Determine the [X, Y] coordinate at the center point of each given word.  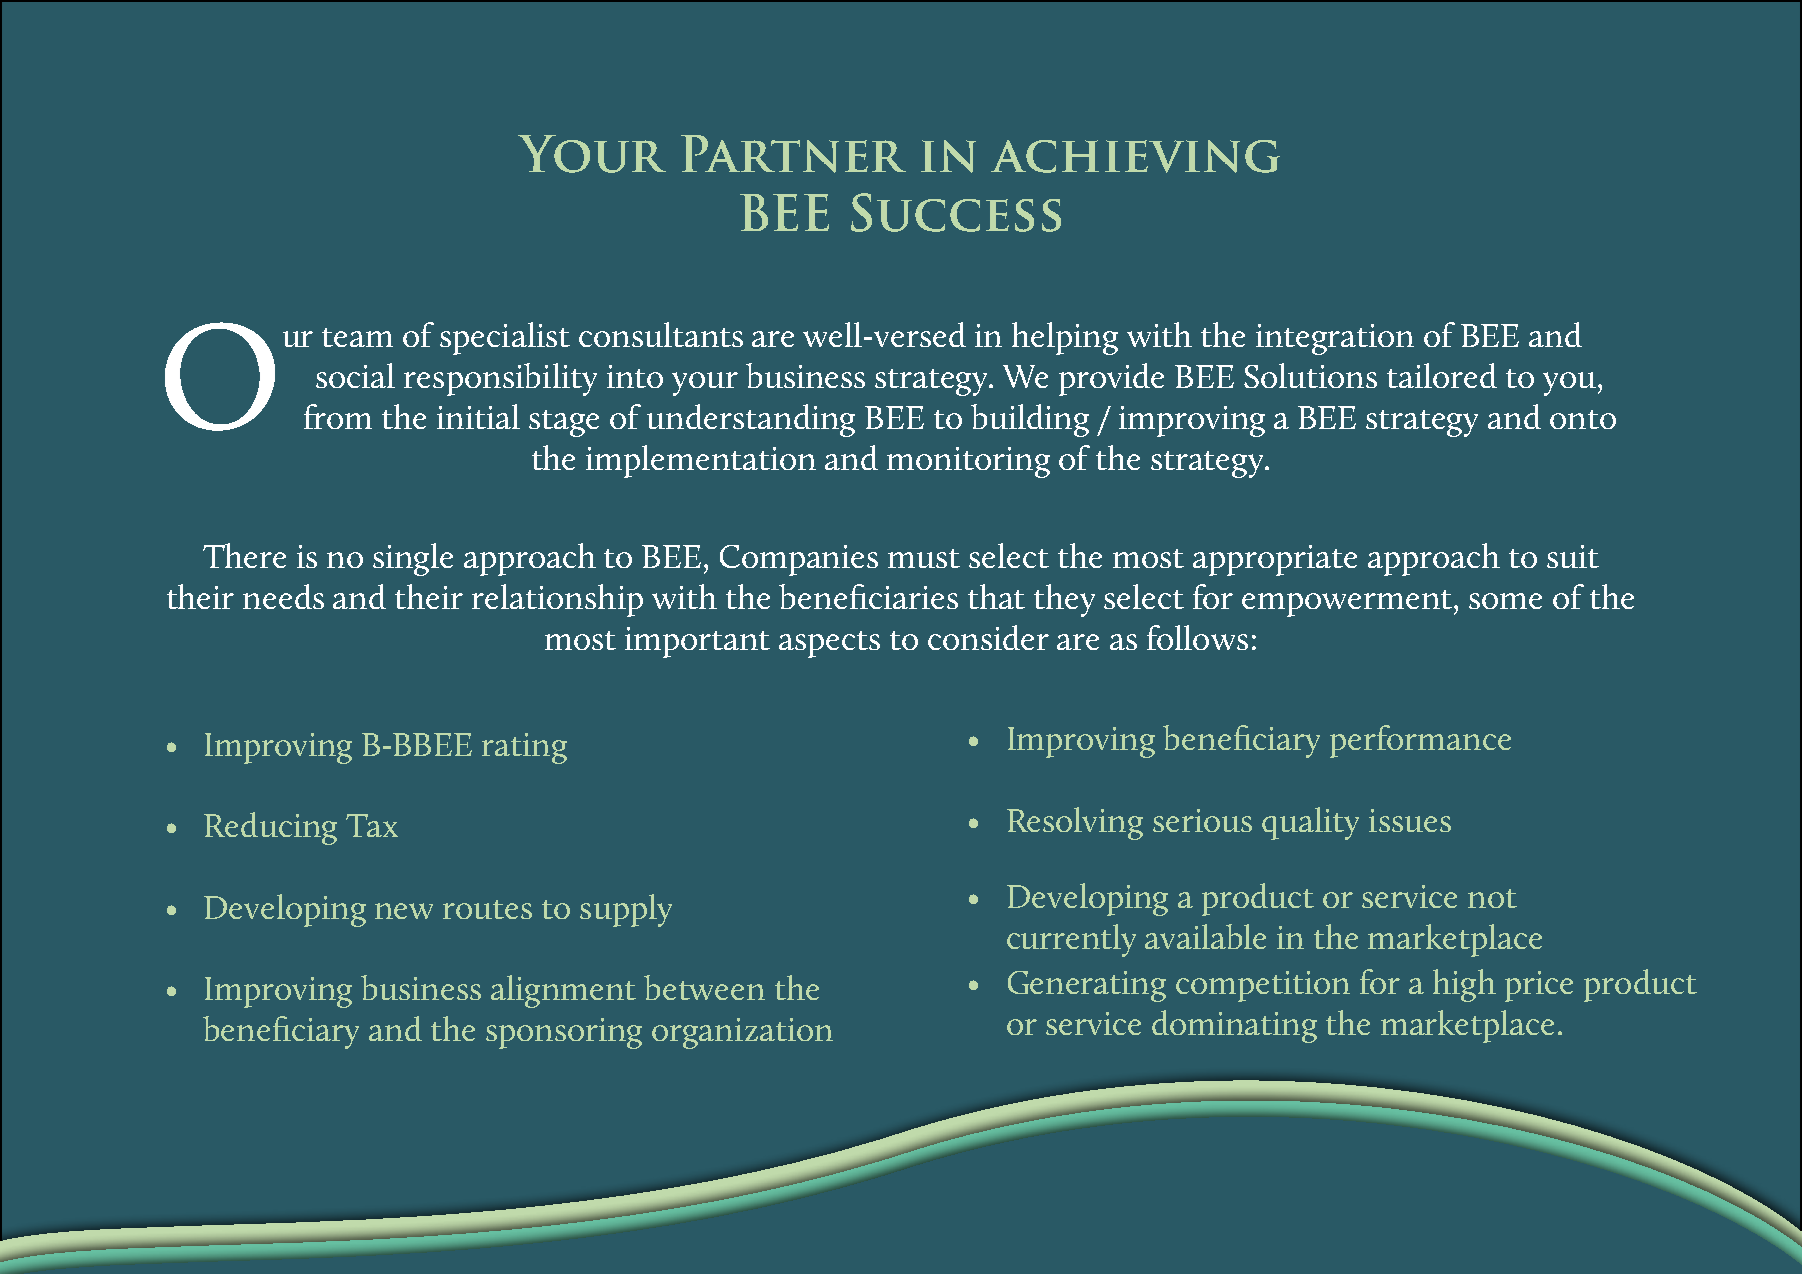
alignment [563, 991]
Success [956, 212]
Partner [793, 154]
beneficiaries [868, 596]
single [413, 559]
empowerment [1348, 603]
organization [742, 1033]
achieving [1135, 156]
